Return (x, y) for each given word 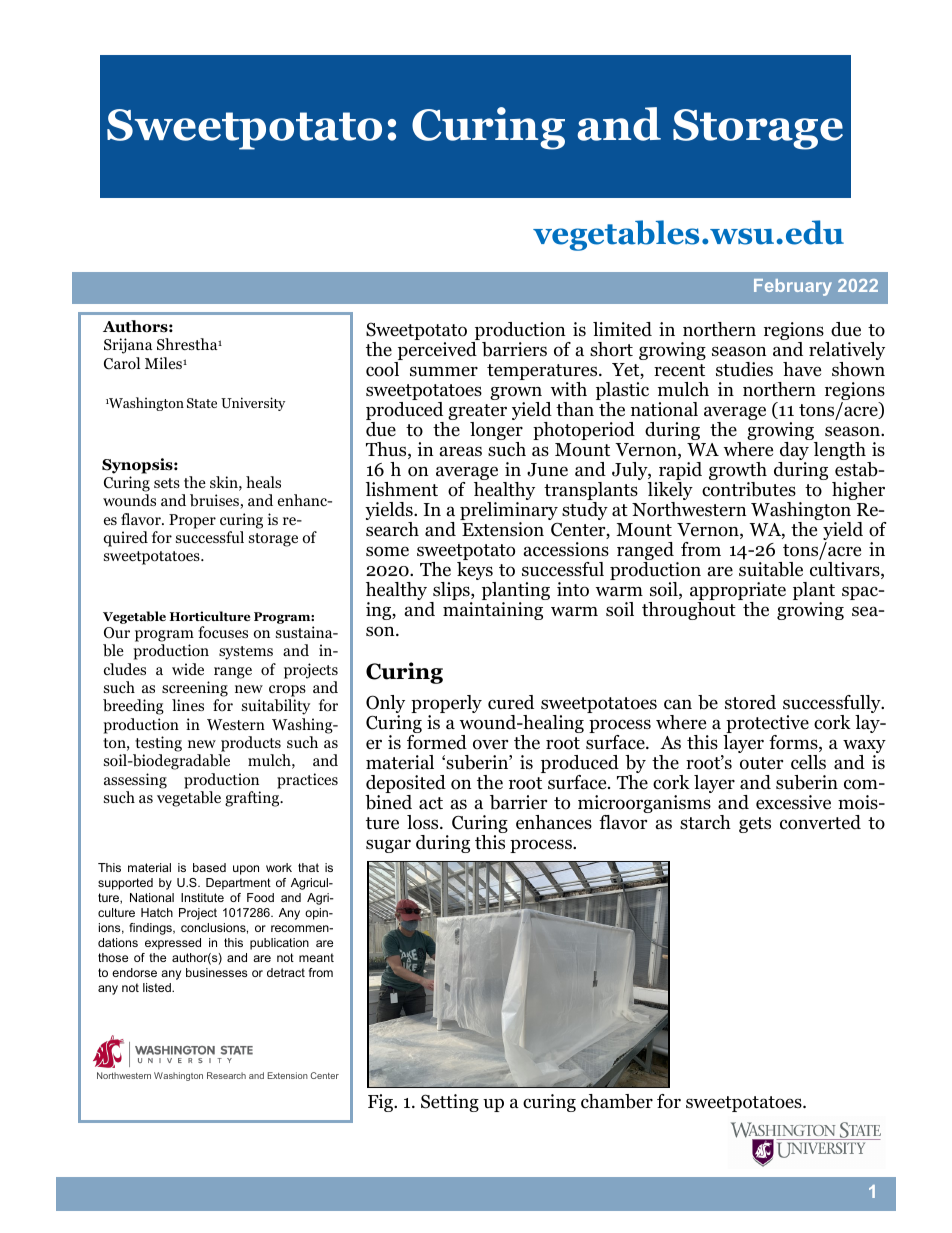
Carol (122, 363)
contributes (749, 489)
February (793, 287)
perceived (436, 352)
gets (755, 825)
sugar (388, 846)
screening (195, 689)
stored (750, 702)
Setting (450, 1103)
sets (167, 483)
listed (158, 987)
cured (511, 702)
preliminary (509, 512)
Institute (202, 897)
